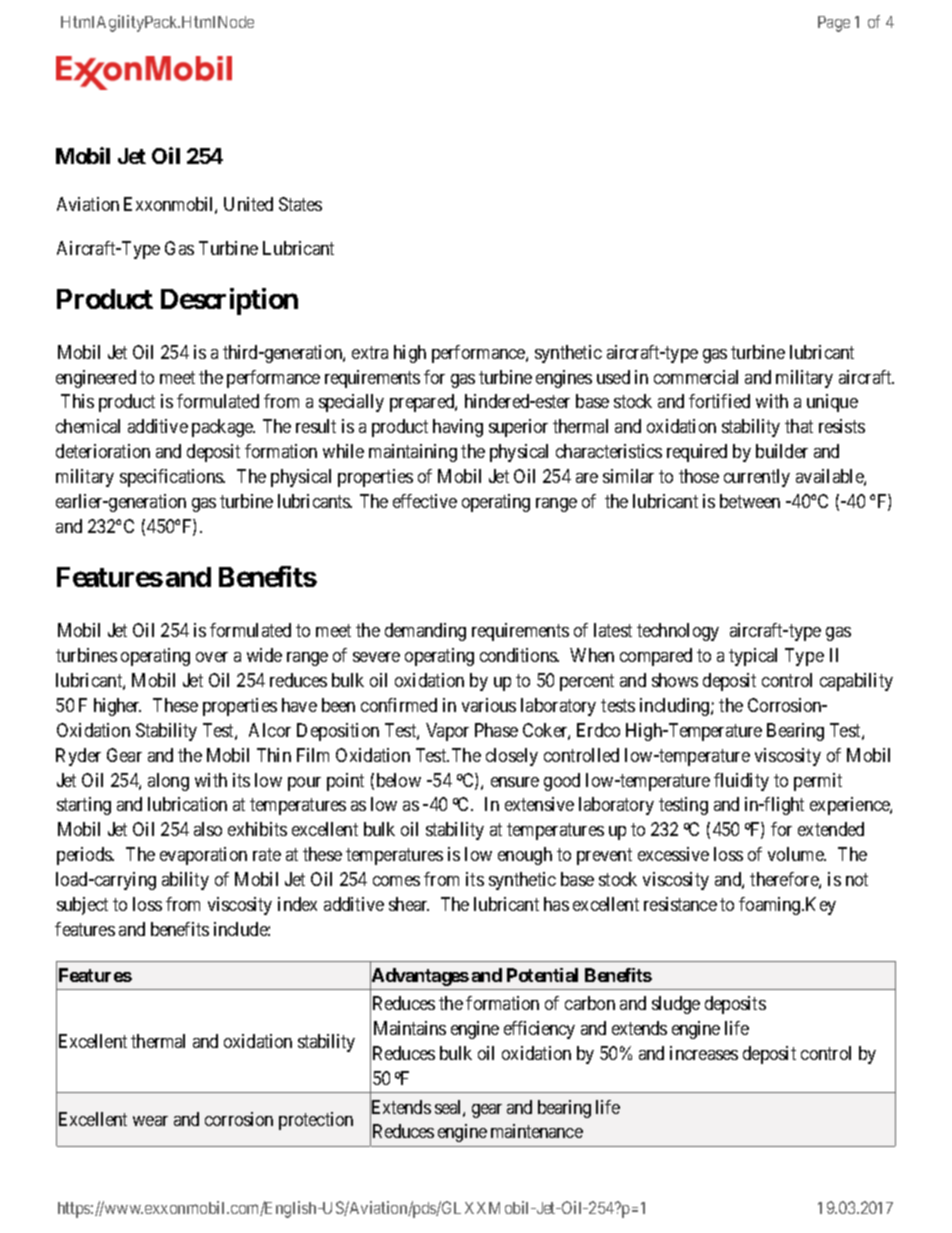 Image resolution: width=952 pixels, height=1233 pixels. I want to click on over, so click(212, 657).
